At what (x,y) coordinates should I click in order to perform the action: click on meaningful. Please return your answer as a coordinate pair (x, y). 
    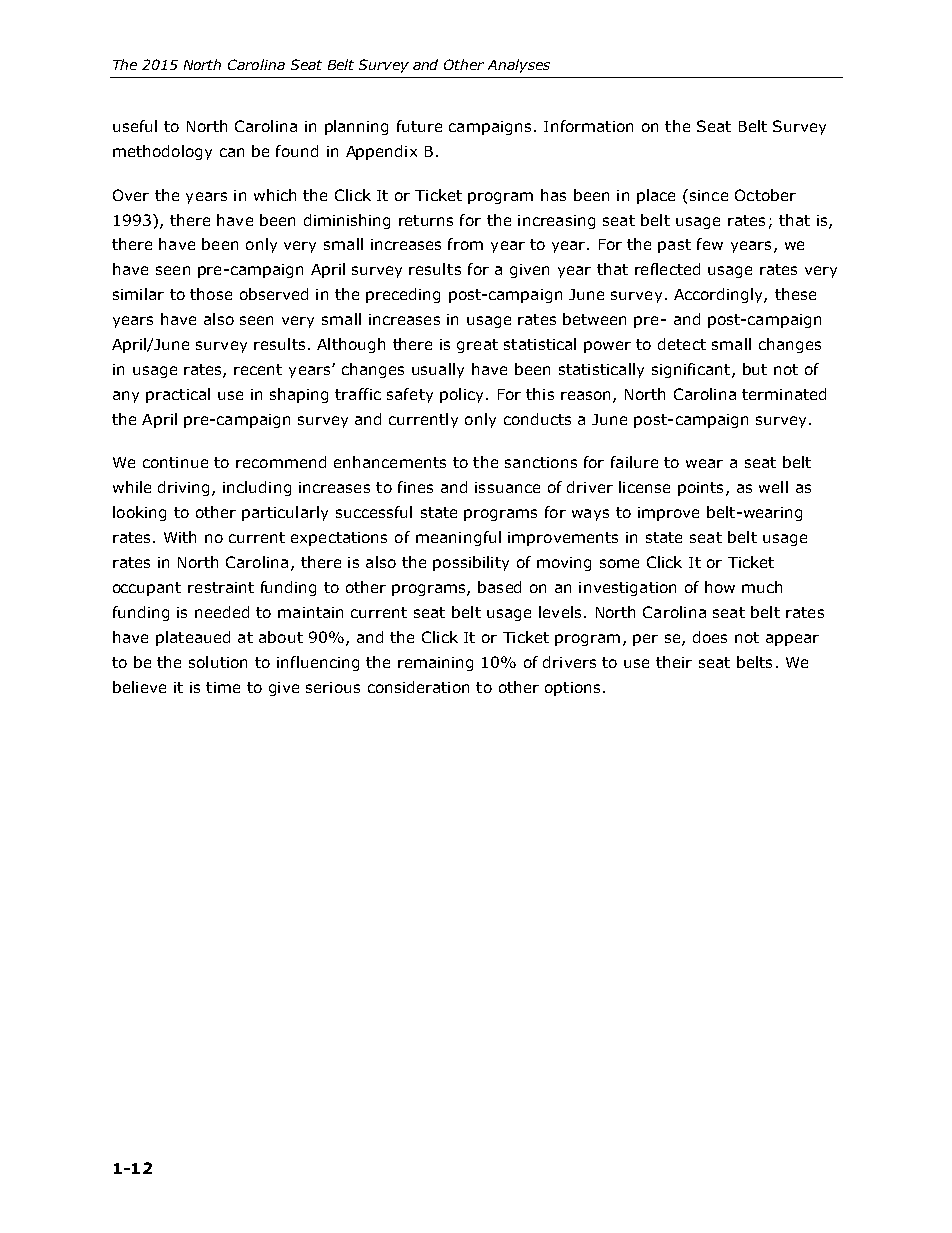
    Looking at the image, I should click on (458, 538).
